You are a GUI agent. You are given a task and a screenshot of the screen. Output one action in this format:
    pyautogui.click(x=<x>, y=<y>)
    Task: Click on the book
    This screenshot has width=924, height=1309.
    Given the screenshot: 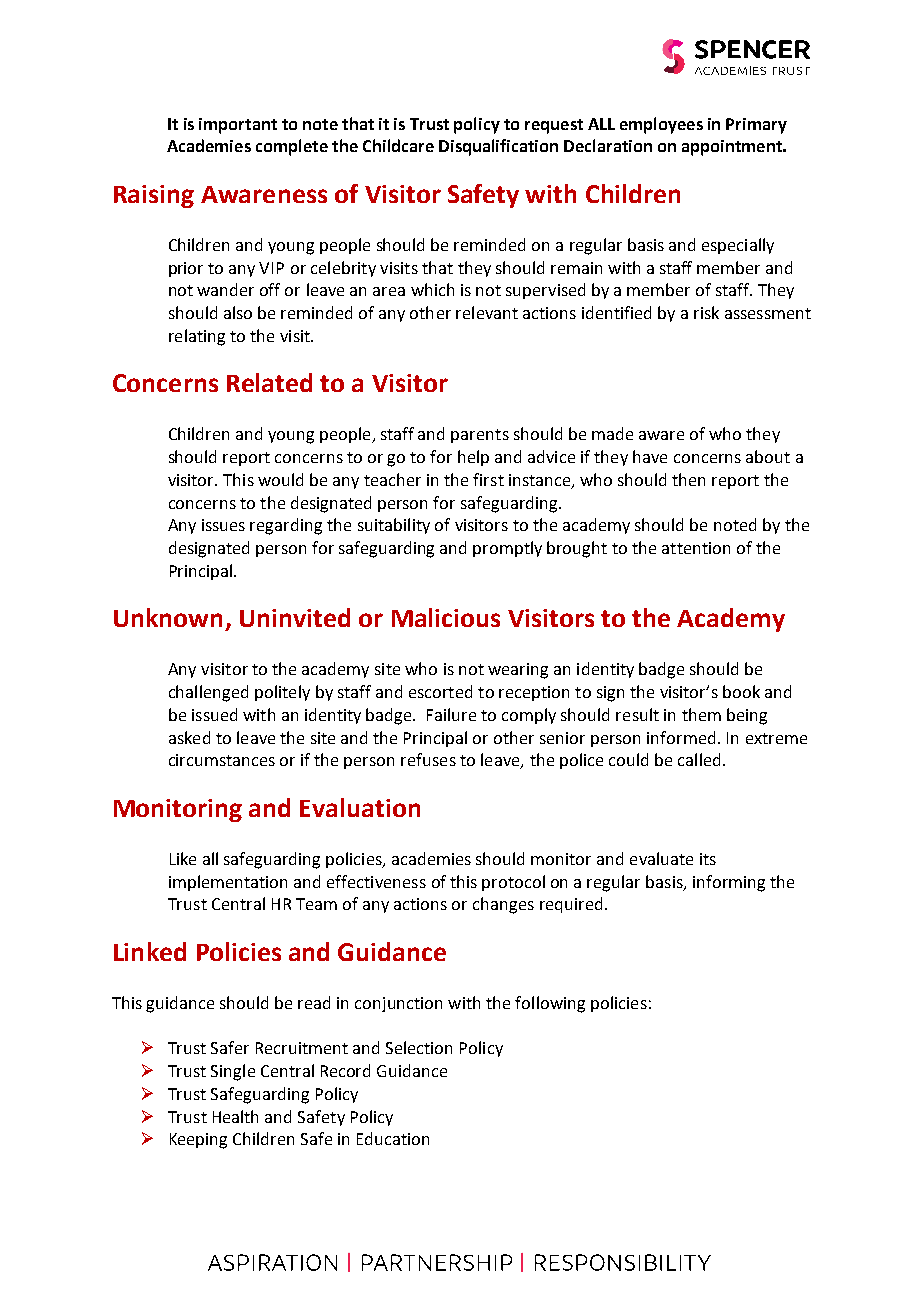 What is the action you would take?
    pyautogui.click(x=741, y=691)
